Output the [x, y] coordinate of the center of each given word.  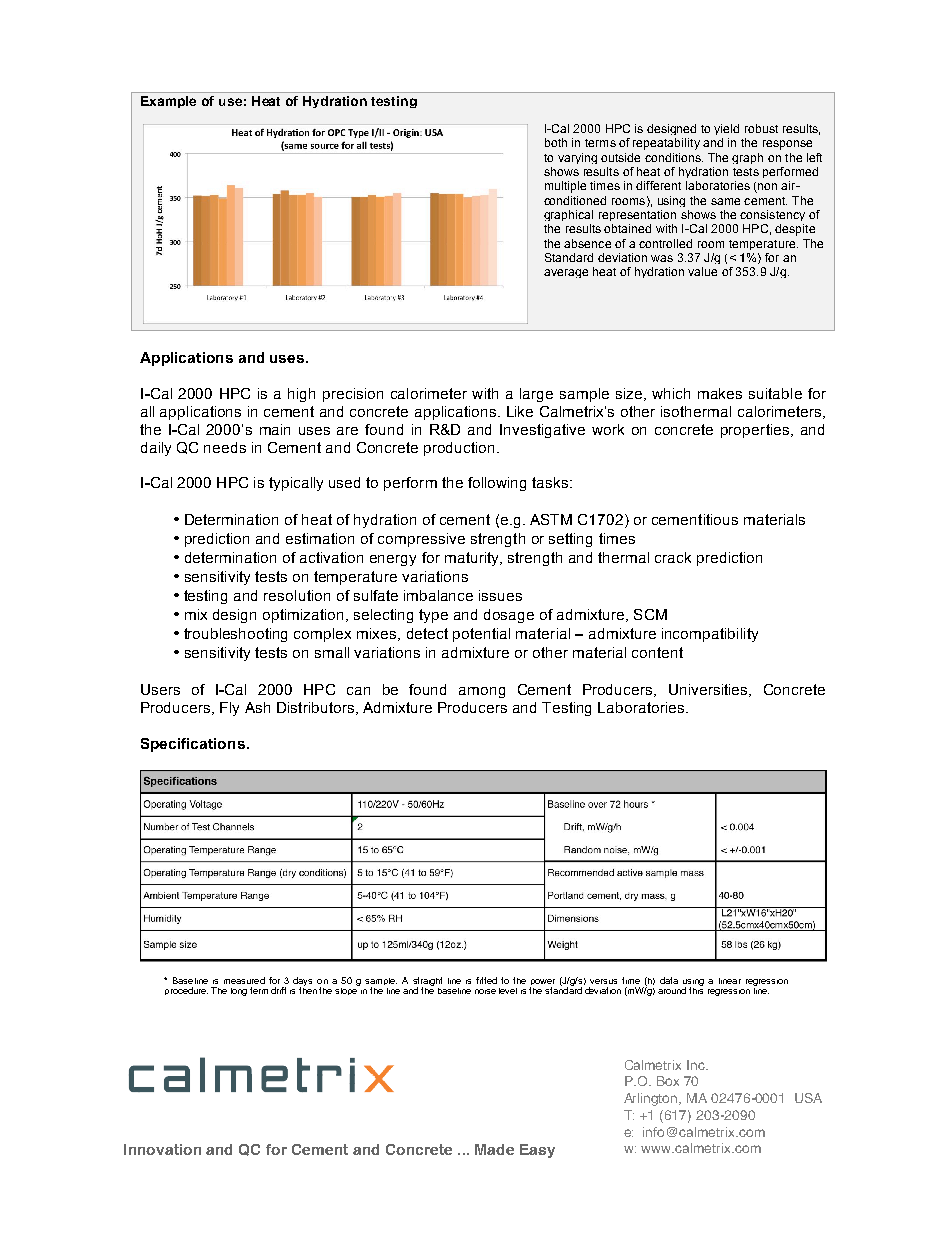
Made [494, 1149]
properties [756, 431]
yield [726, 129]
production [461, 449]
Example [168, 102]
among [482, 692]
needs [225, 447]
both [556, 142]
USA [808, 1098]
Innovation [162, 1149]
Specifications [193, 745]
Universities [709, 690]
